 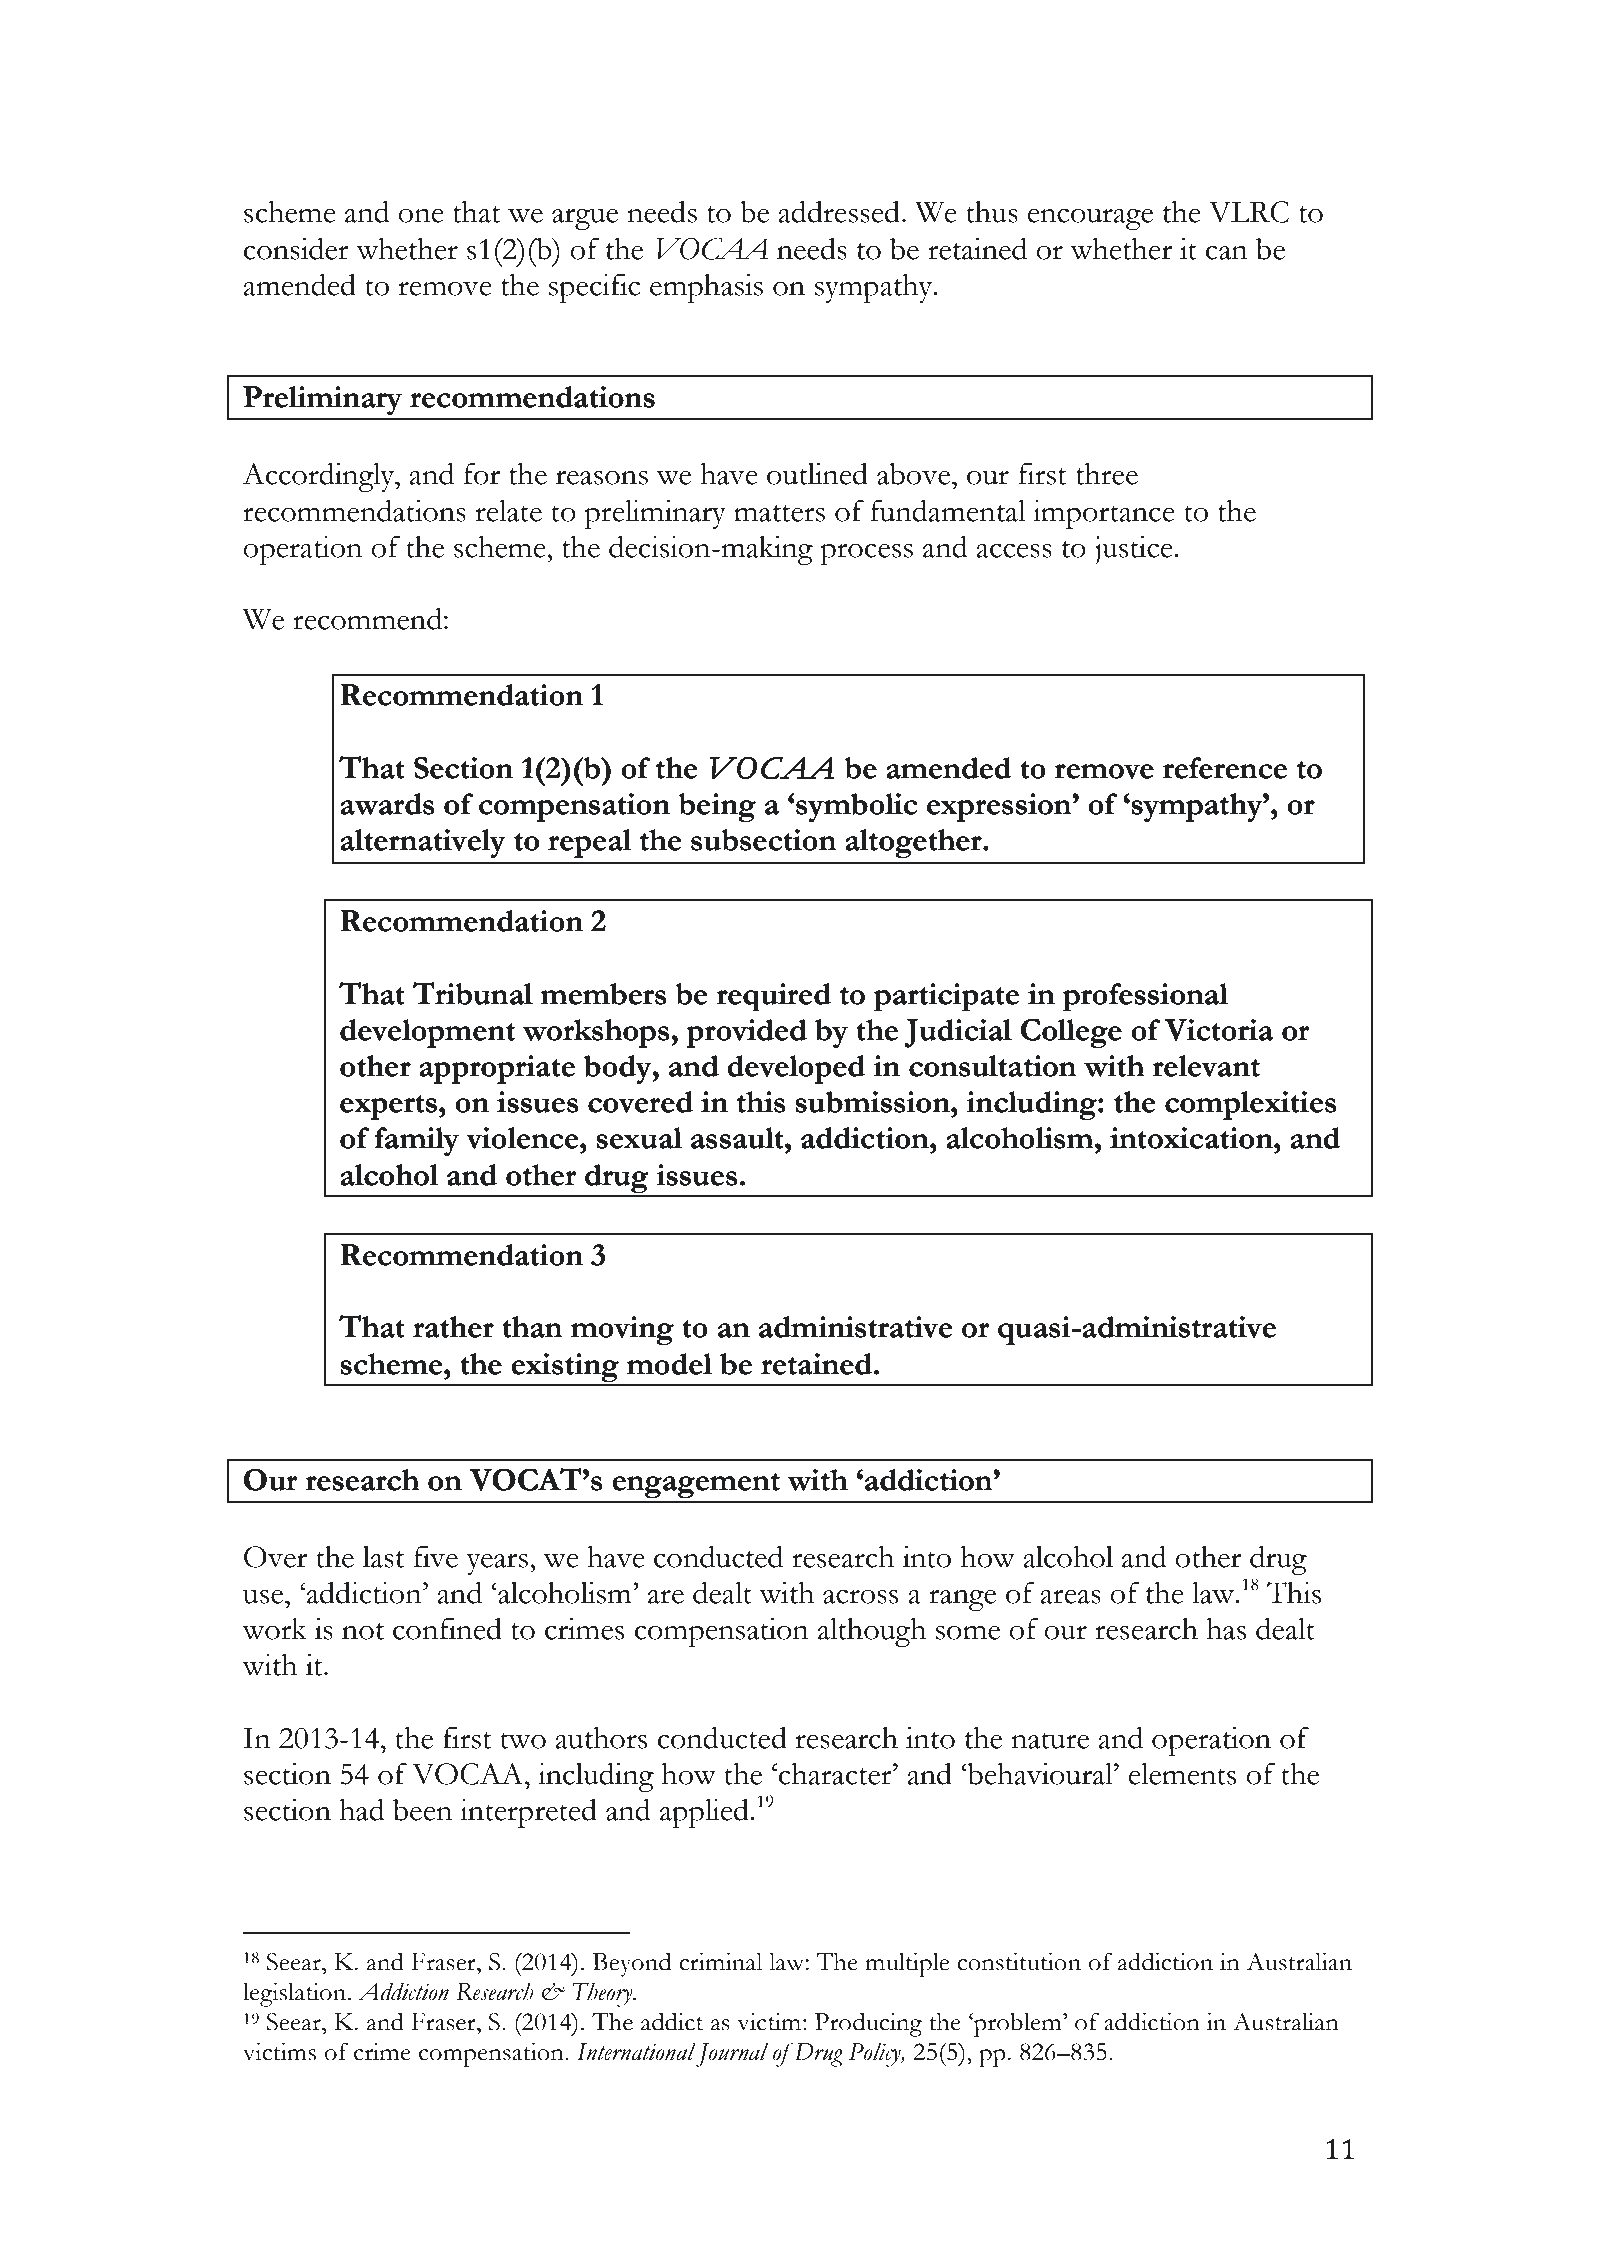 I want to click on justice, so click(x=1135, y=550).
